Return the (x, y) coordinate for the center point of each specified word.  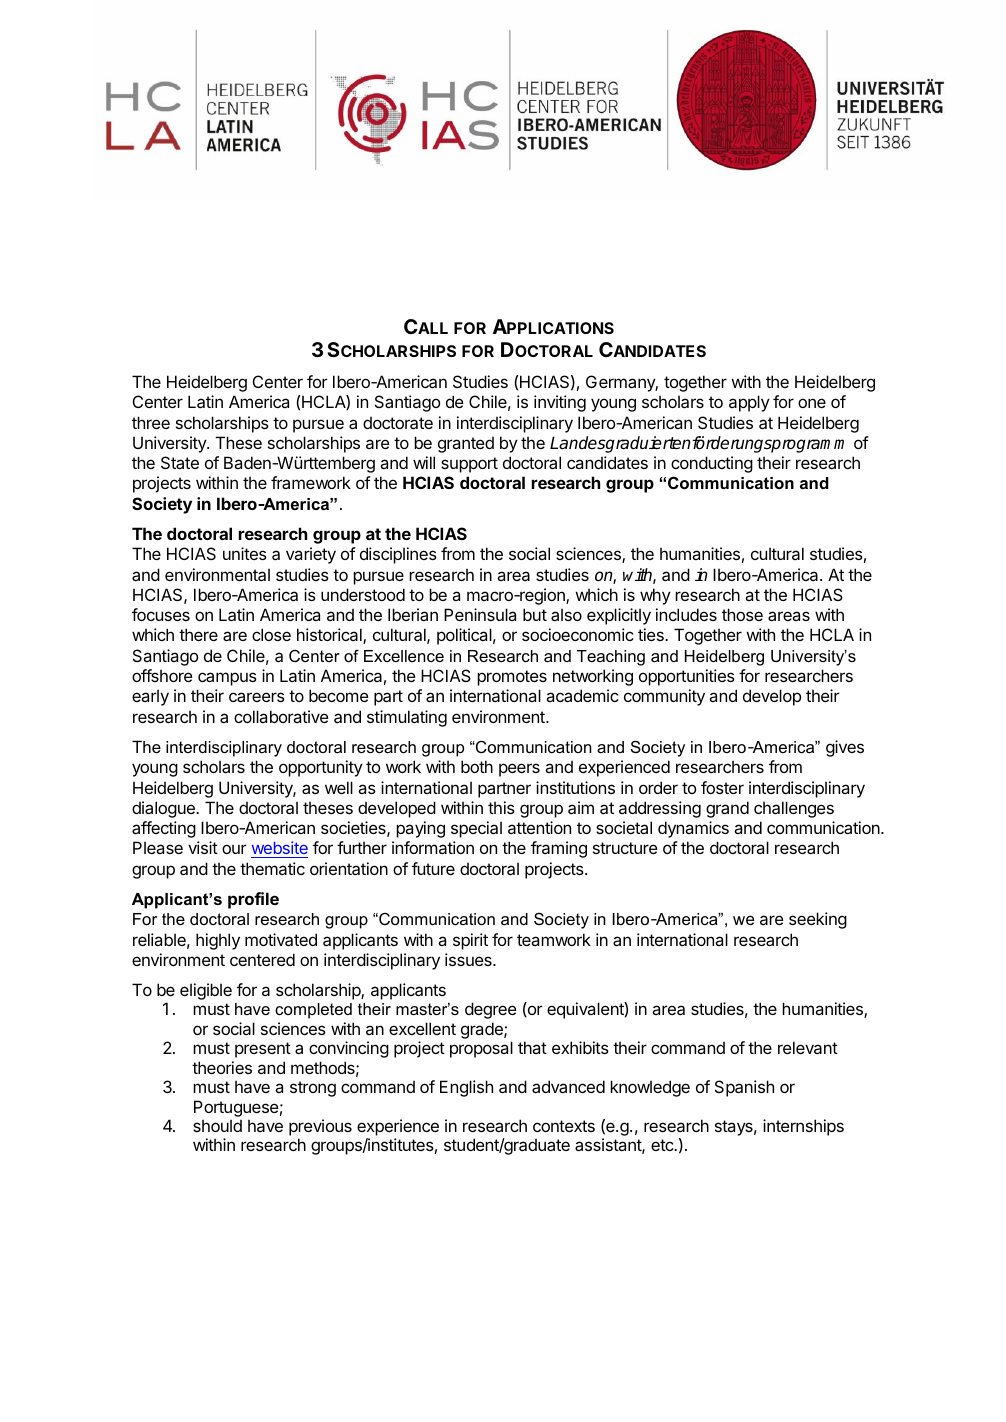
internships (803, 1127)
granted (466, 445)
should (217, 1125)
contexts (564, 1126)
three (151, 422)
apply (749, 403)
